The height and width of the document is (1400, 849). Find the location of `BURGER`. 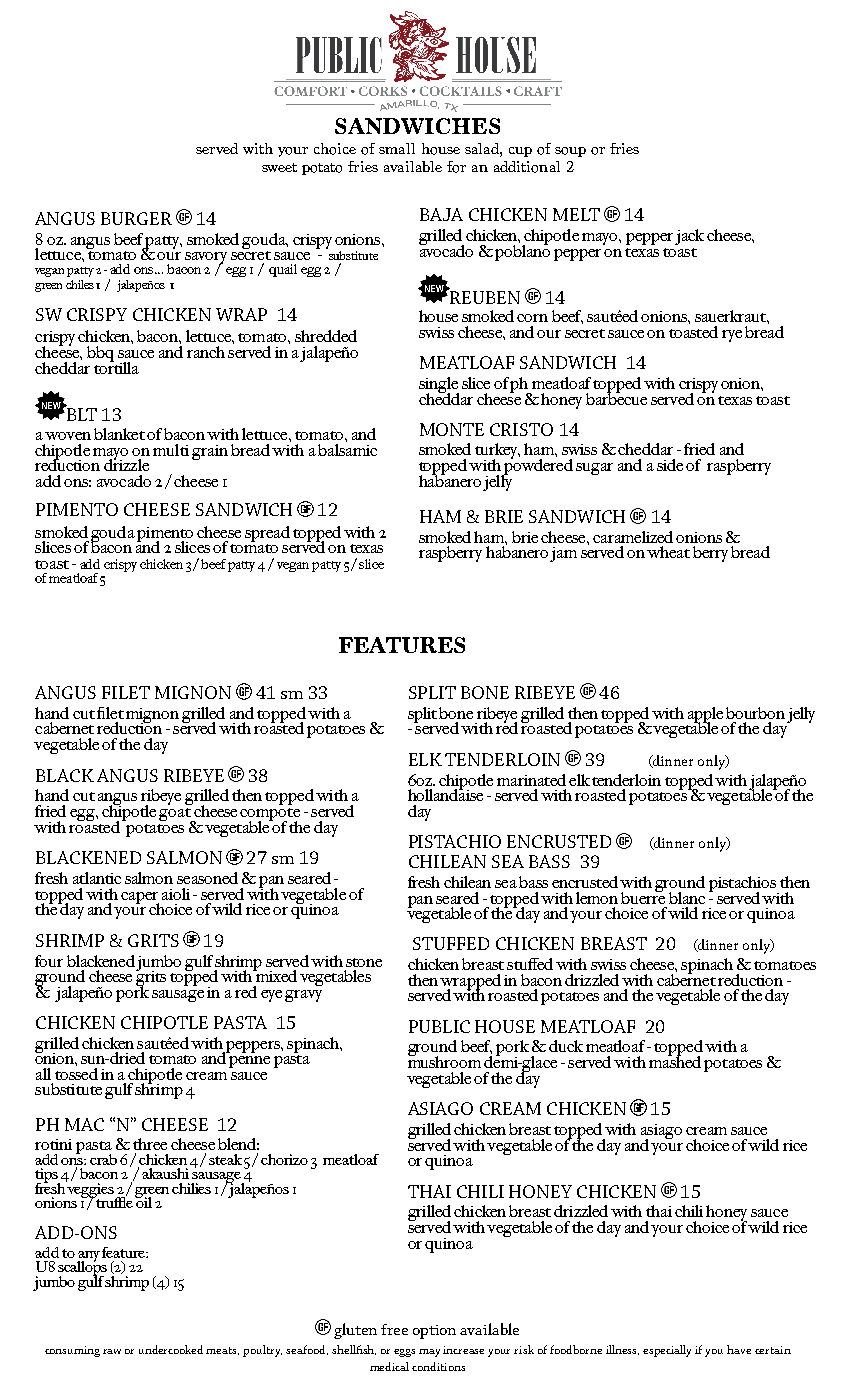

BURGER is located at coordinates (136, 218).
